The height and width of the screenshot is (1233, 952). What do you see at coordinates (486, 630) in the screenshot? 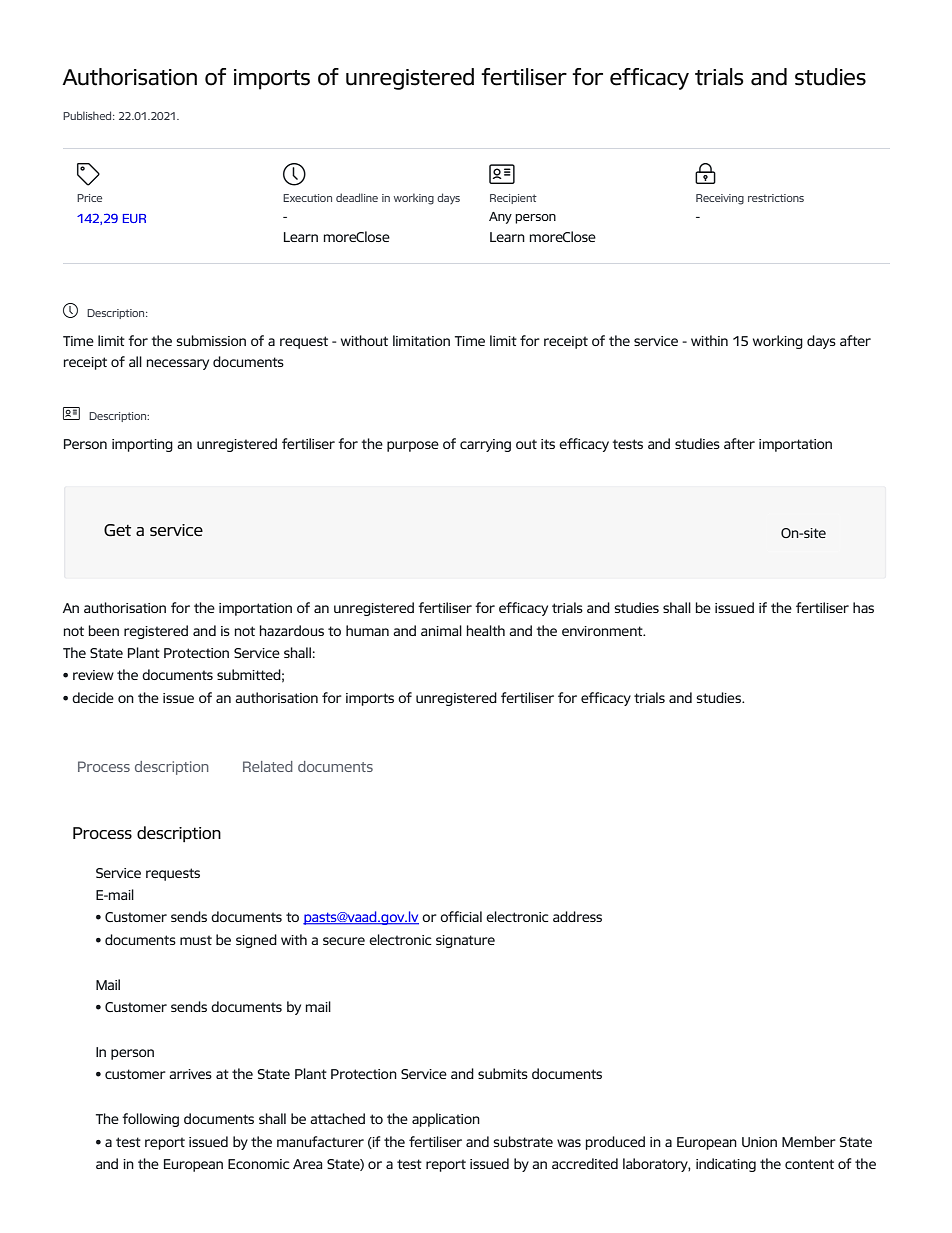
I see `health` at bounding box center [486, 630].
